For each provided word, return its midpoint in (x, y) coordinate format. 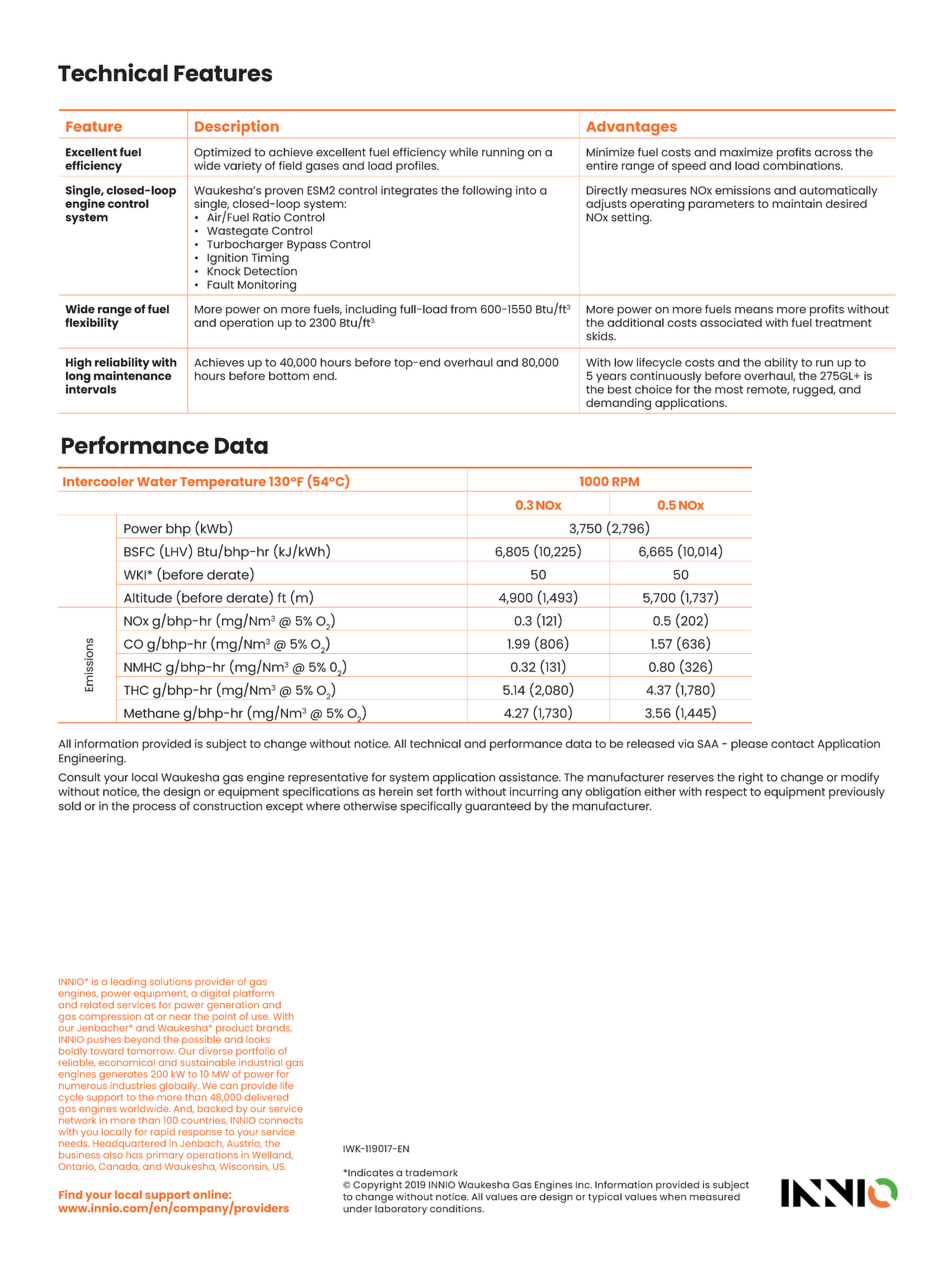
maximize (746, 152)
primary (165, 1156)
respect (726, 793)
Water (157, 481)
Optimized (222, 154)
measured (715, 1197)
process (154, 808)
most (729, 390)
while (463, 152)
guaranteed (498, 808)
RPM (625, 481)
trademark (431, 1173)
